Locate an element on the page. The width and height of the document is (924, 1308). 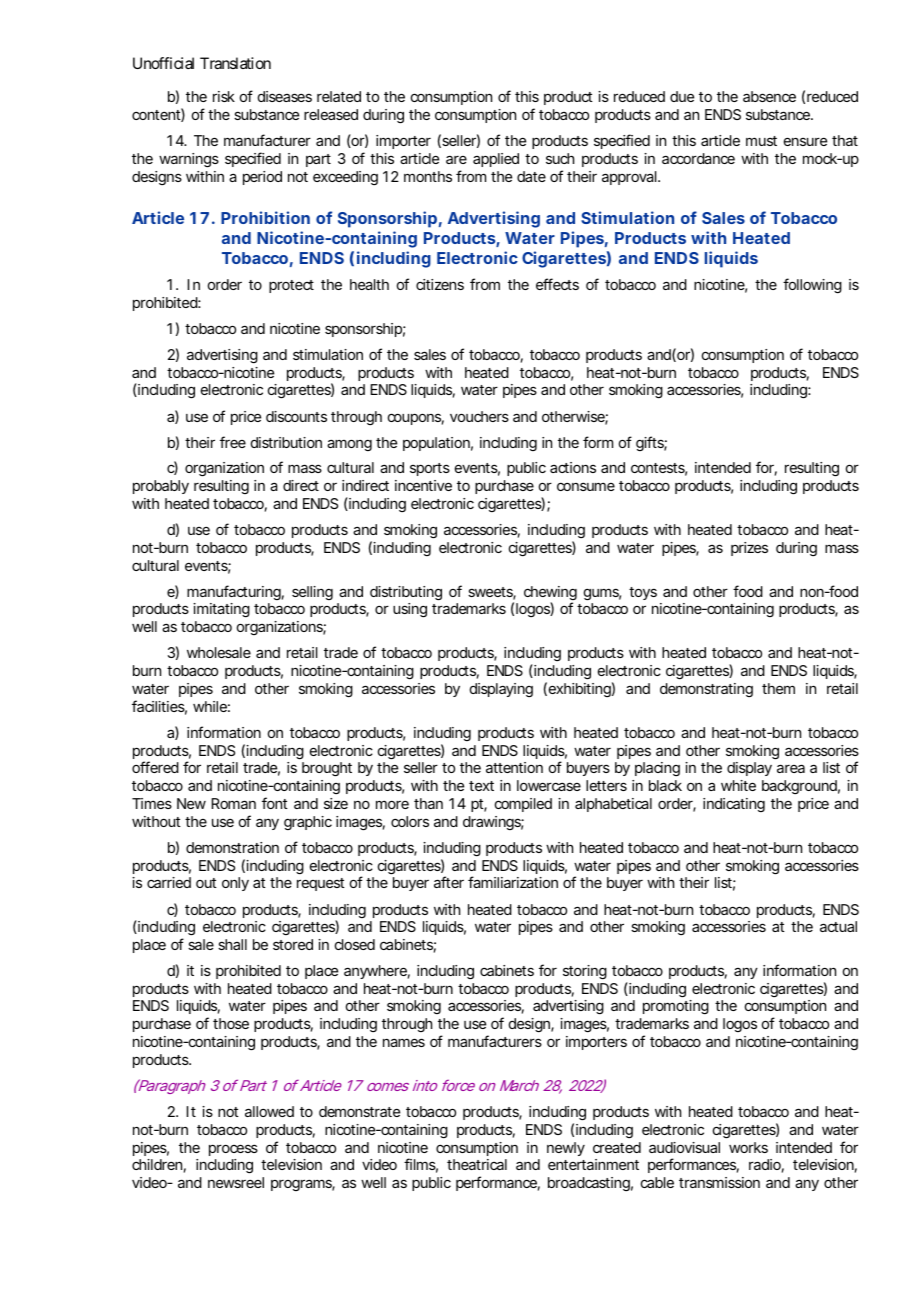
discounts is located at coordinates (296, 416).
